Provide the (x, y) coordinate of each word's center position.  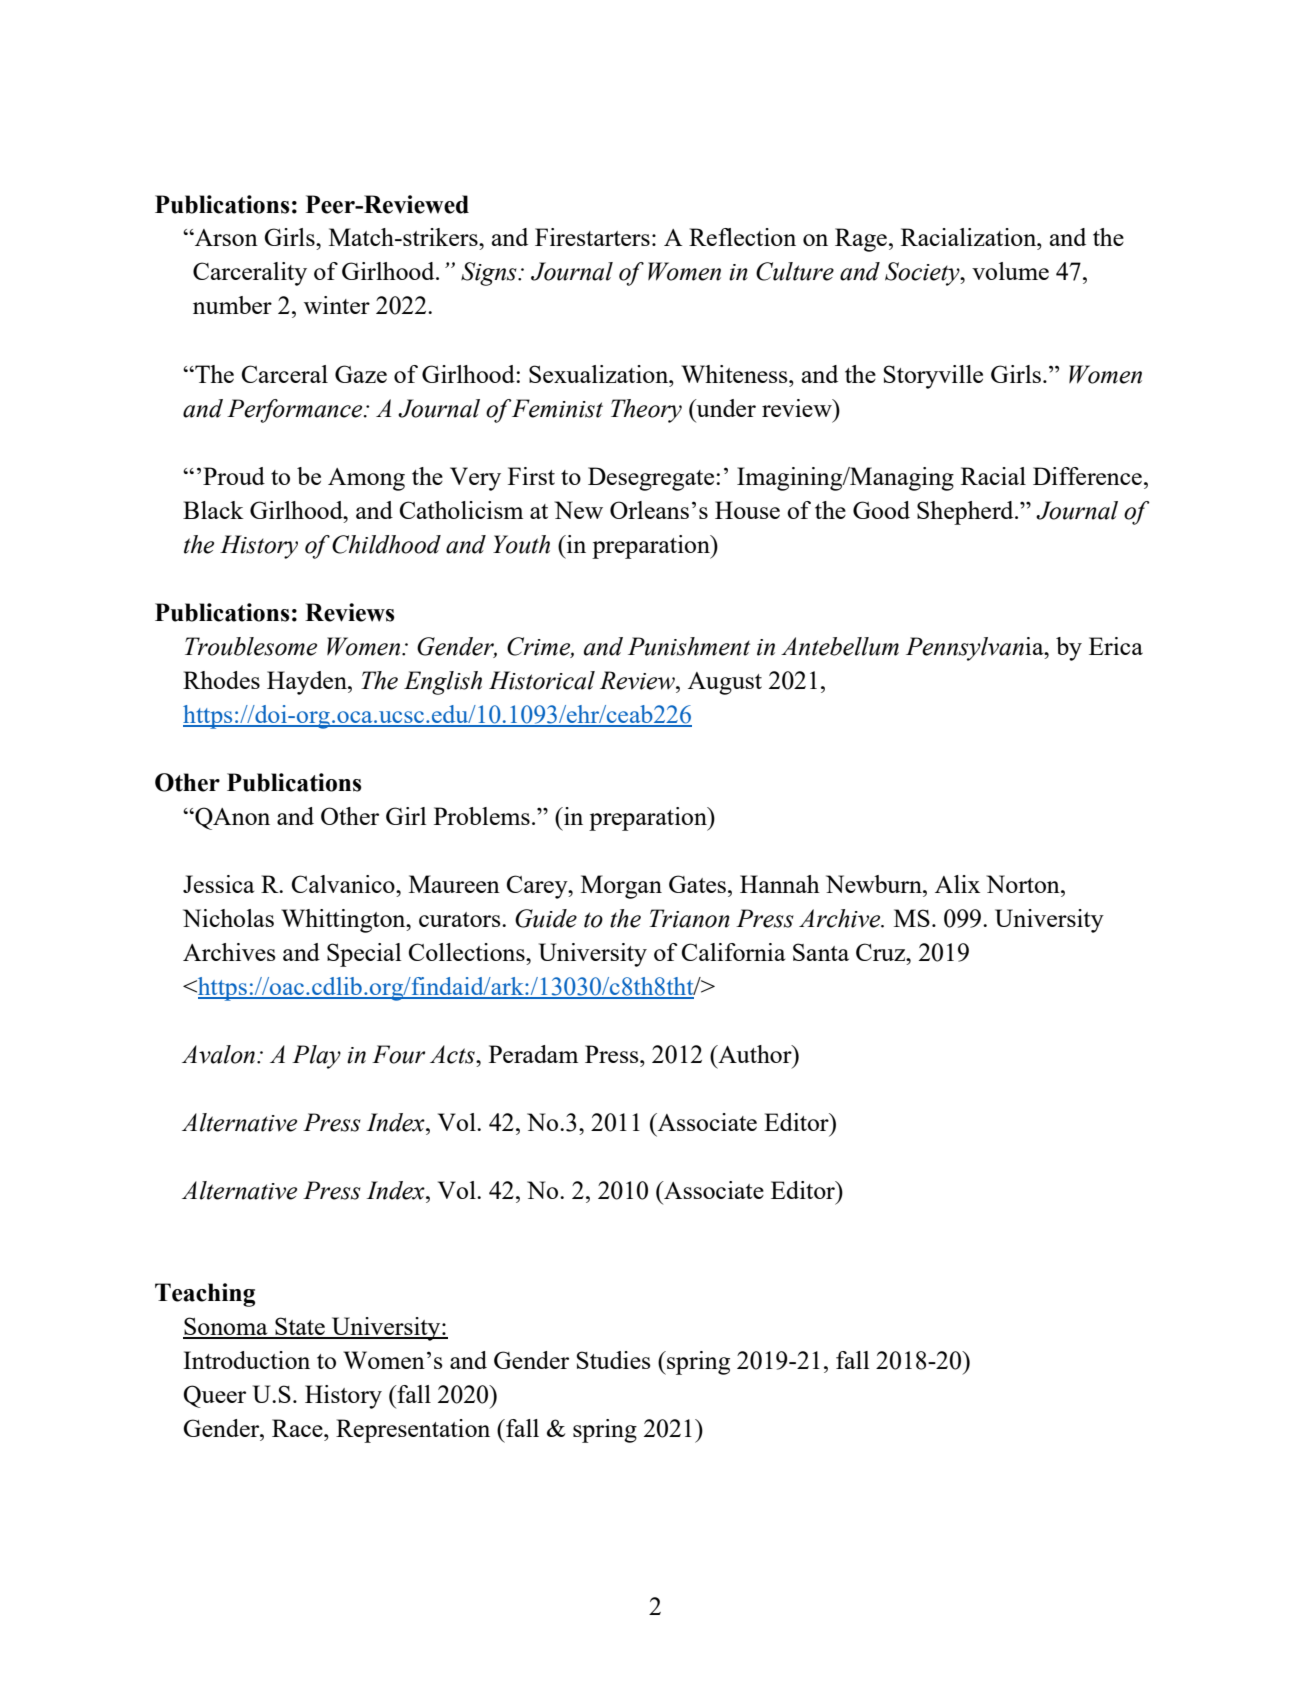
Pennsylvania (976, 649)
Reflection (742, 237)
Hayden (308, 683)
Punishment (689, 646)
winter (337, 305)
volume (1010, 271)
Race (298, 1428)
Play (316, 1057)
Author (755, 1054)
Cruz (882, 952)
